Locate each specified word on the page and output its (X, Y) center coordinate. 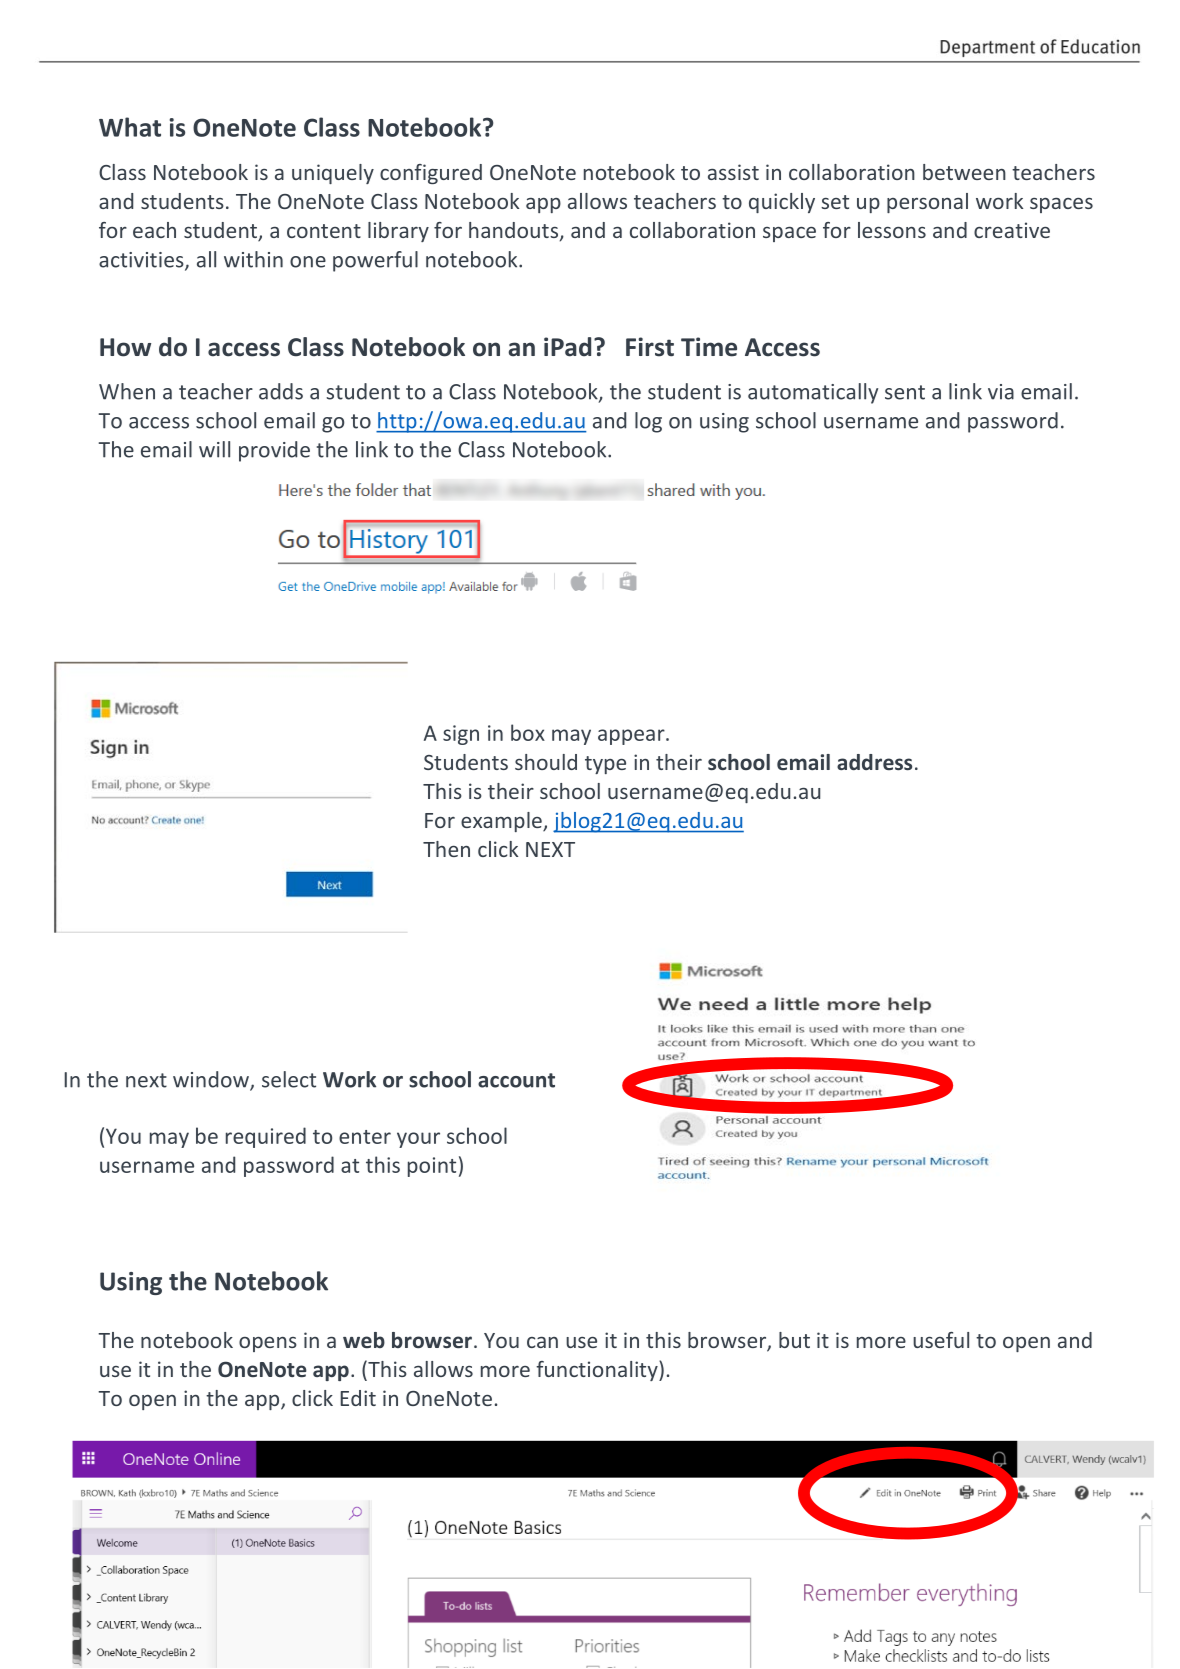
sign (461, 735)
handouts (513, 230)
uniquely (333, 174)
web (364, 1340)
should (546, 762)
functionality (598, 1371)
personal (927, 203)
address (874, 762)
